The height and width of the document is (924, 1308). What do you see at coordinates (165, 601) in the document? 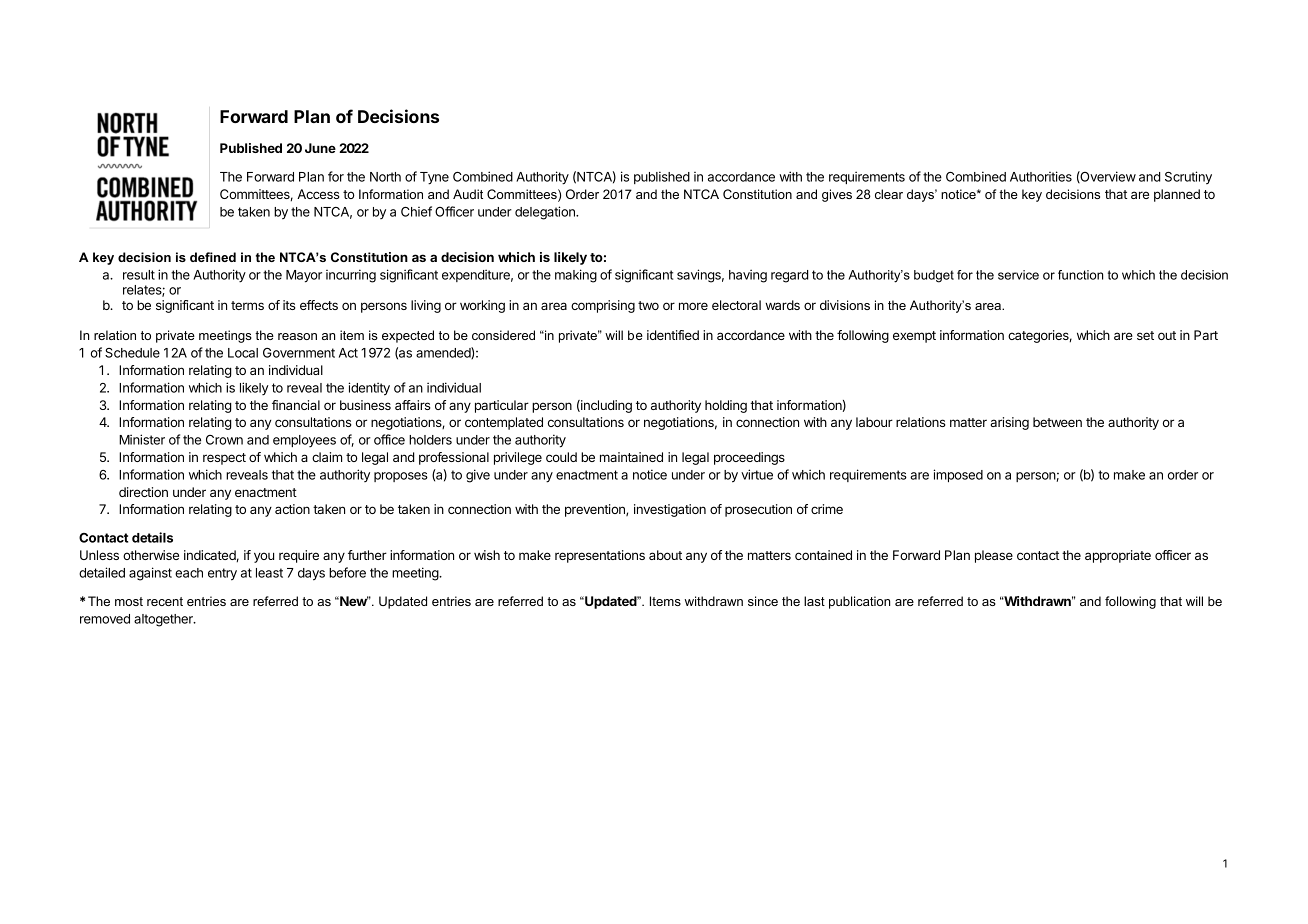
I see `recent` at bounding box center [165, 601].
